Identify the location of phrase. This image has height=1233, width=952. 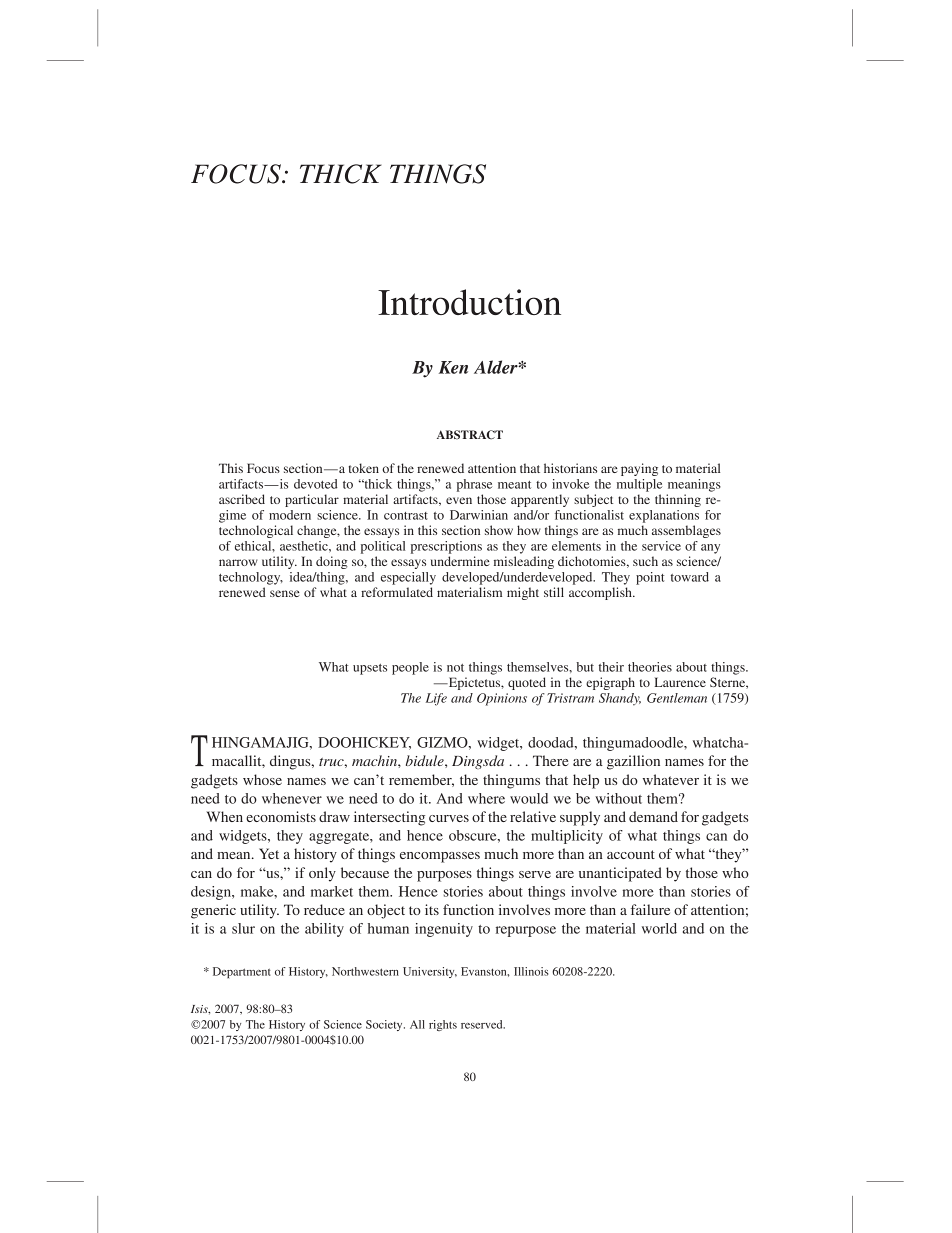
(474, 485).
